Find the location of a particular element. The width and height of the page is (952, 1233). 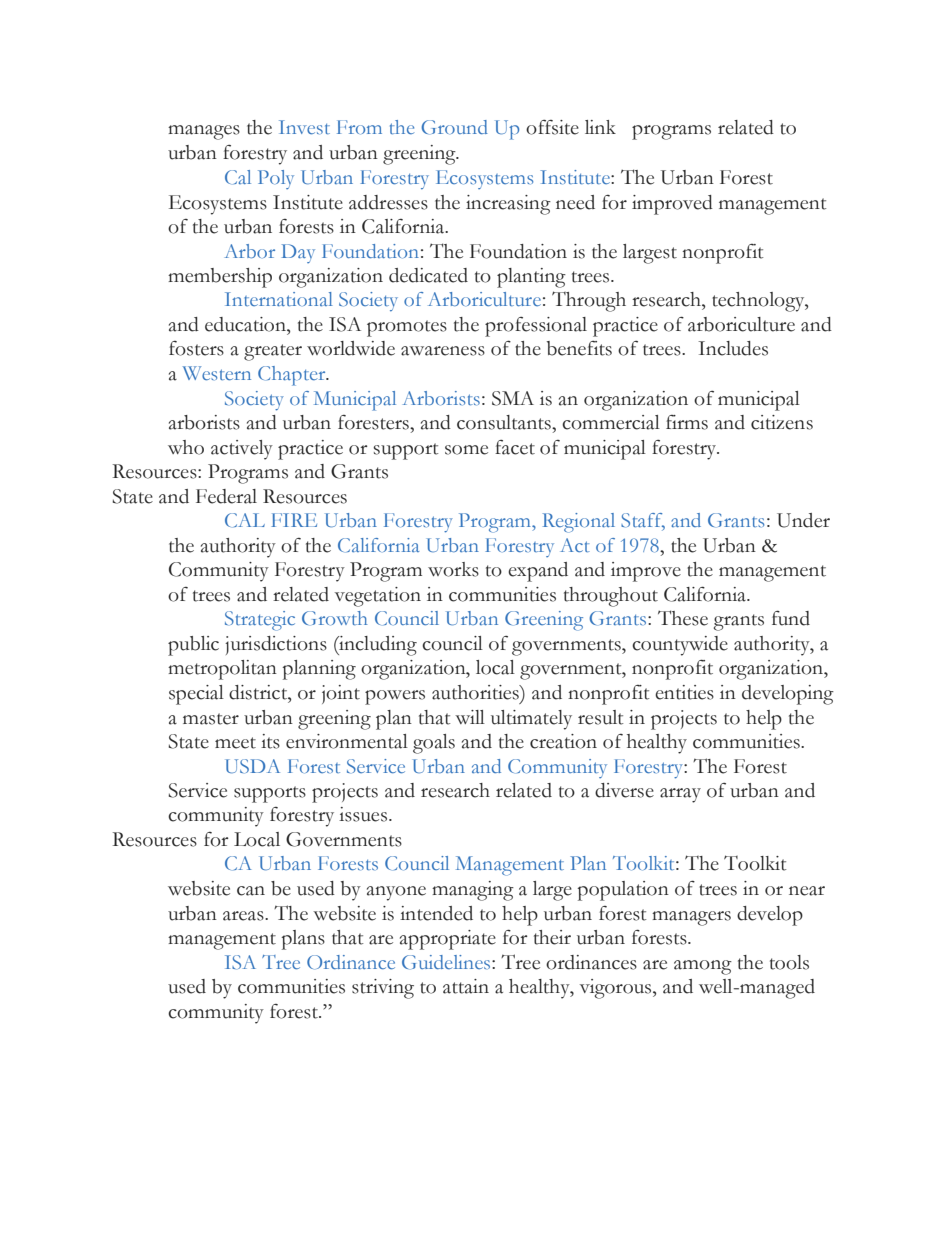

Poly is located at coordinates (276, 179).
